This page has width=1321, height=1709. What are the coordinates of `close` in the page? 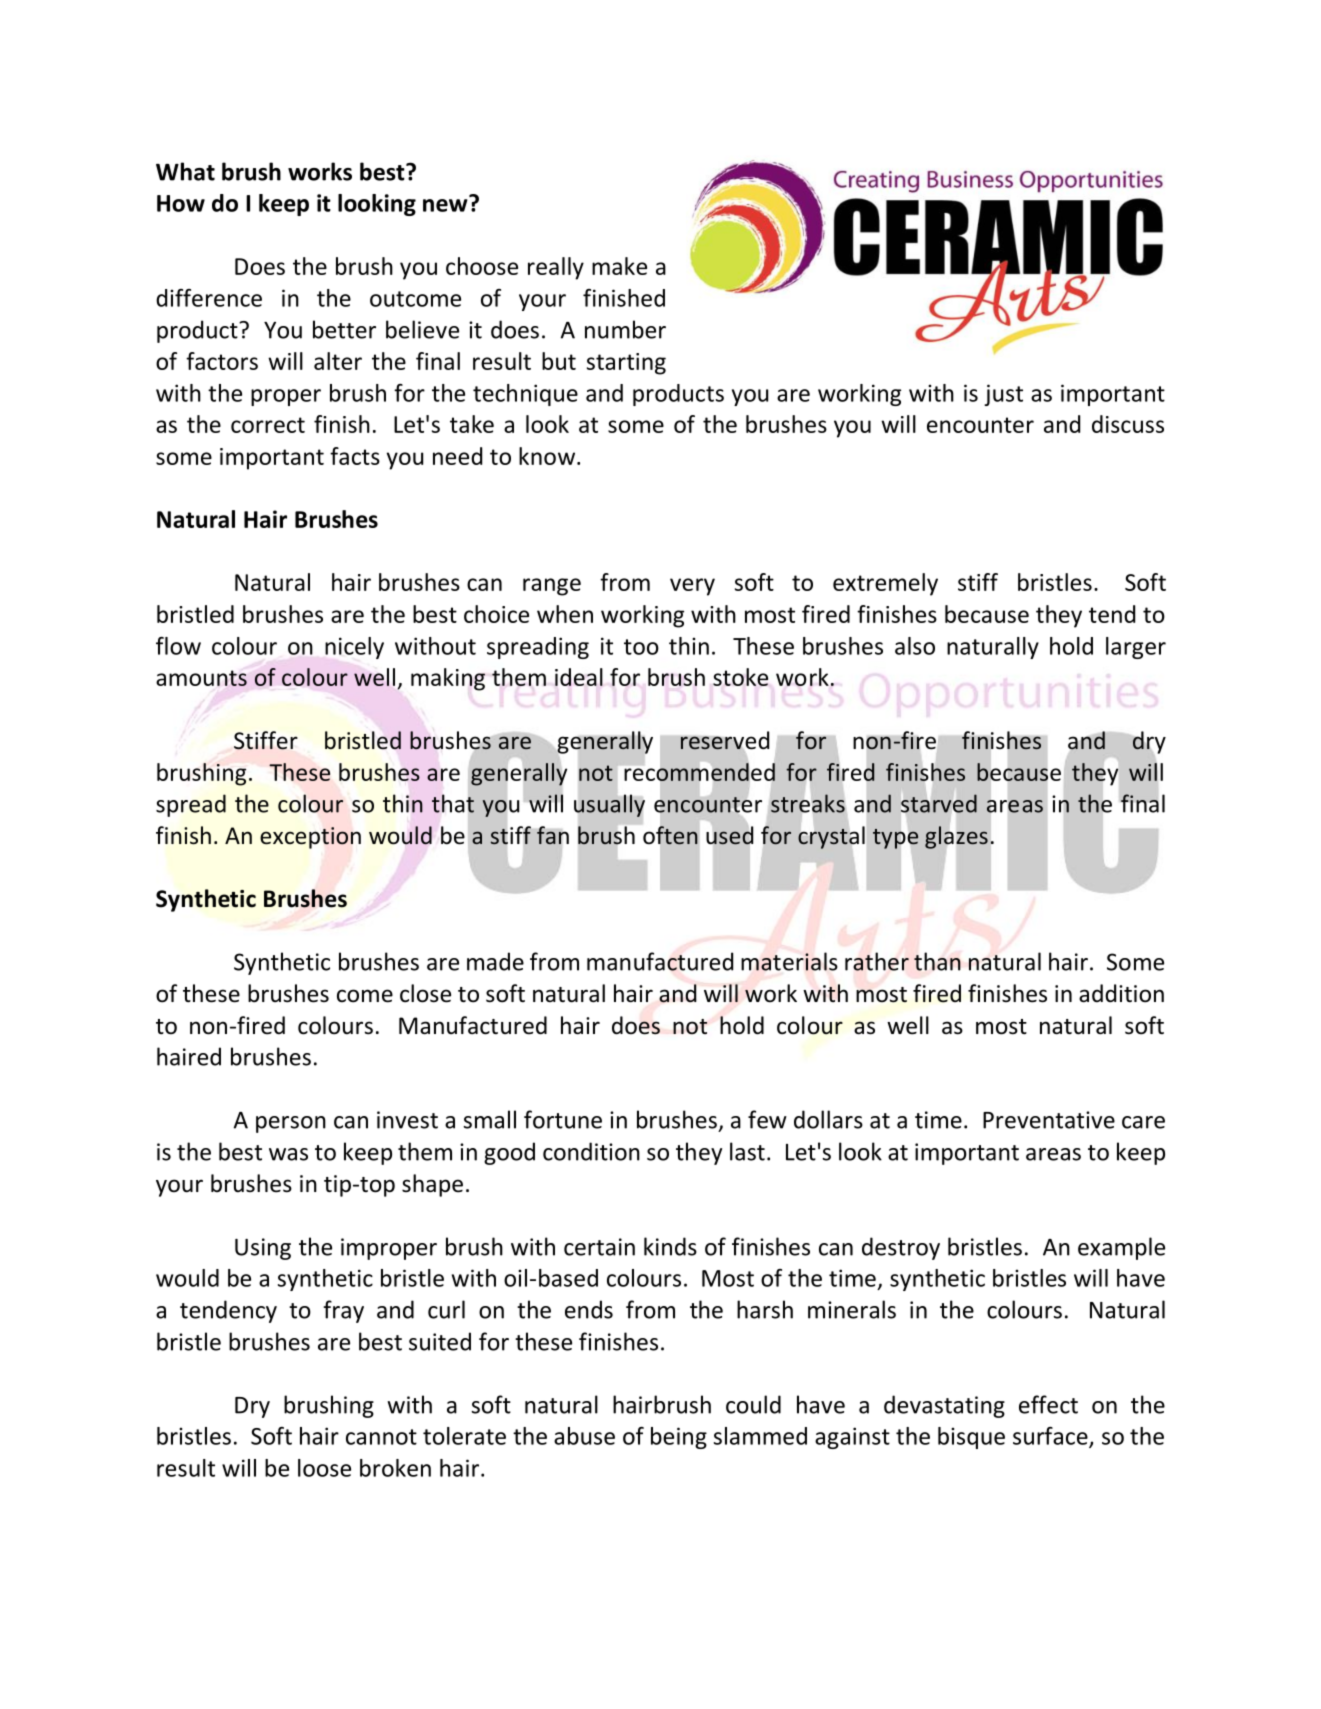 It's located at (425, 993).
